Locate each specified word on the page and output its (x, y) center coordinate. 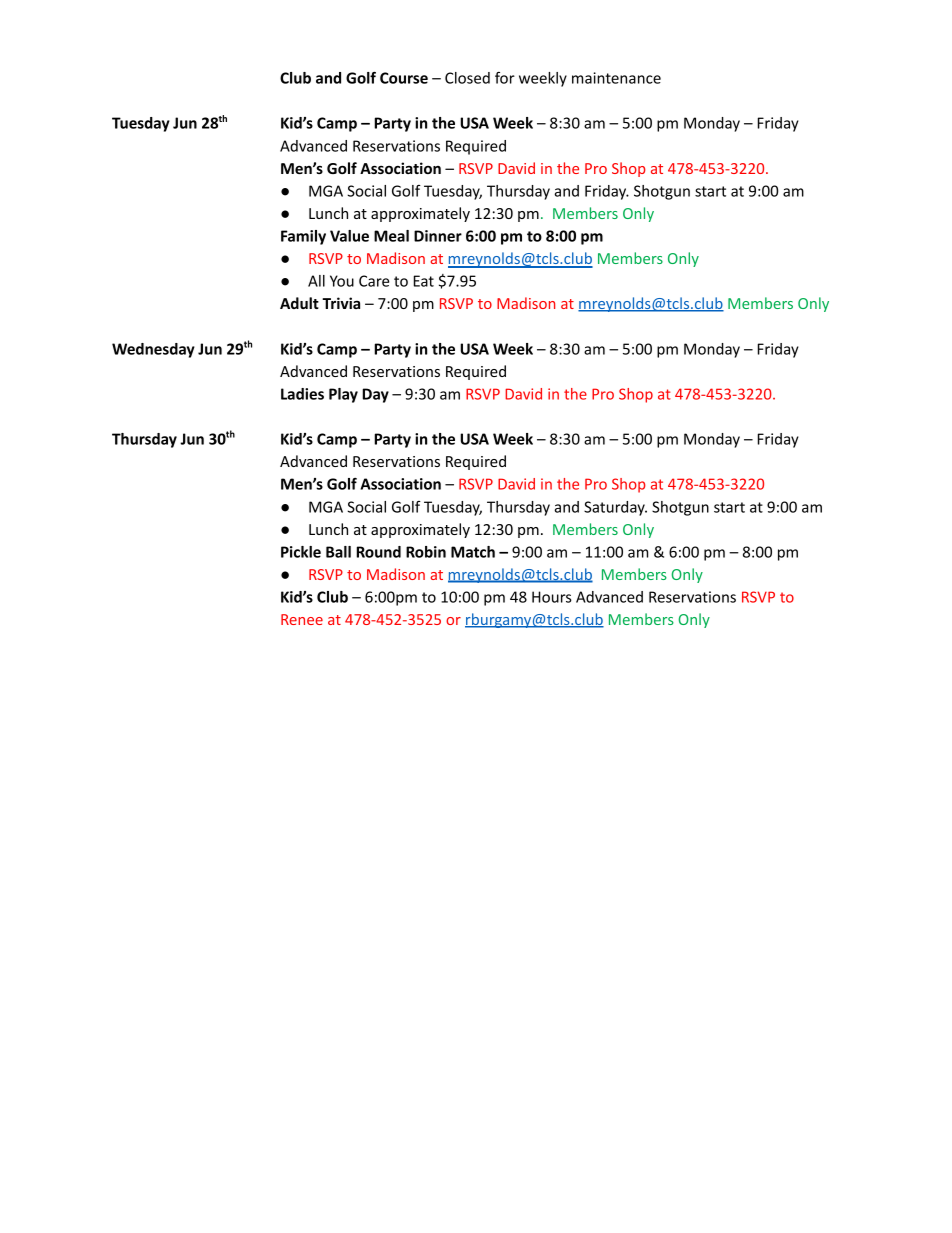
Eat (424, 281)
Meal (391, 236)
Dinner (438, 236)
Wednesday (153, 350)
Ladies (302, 394)
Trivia (341, 303)
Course (404, 78)
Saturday (615, 508)
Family (303, 237)
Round (378, 552)
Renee (302, 619)
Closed (467, 78)
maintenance (616, 78)
